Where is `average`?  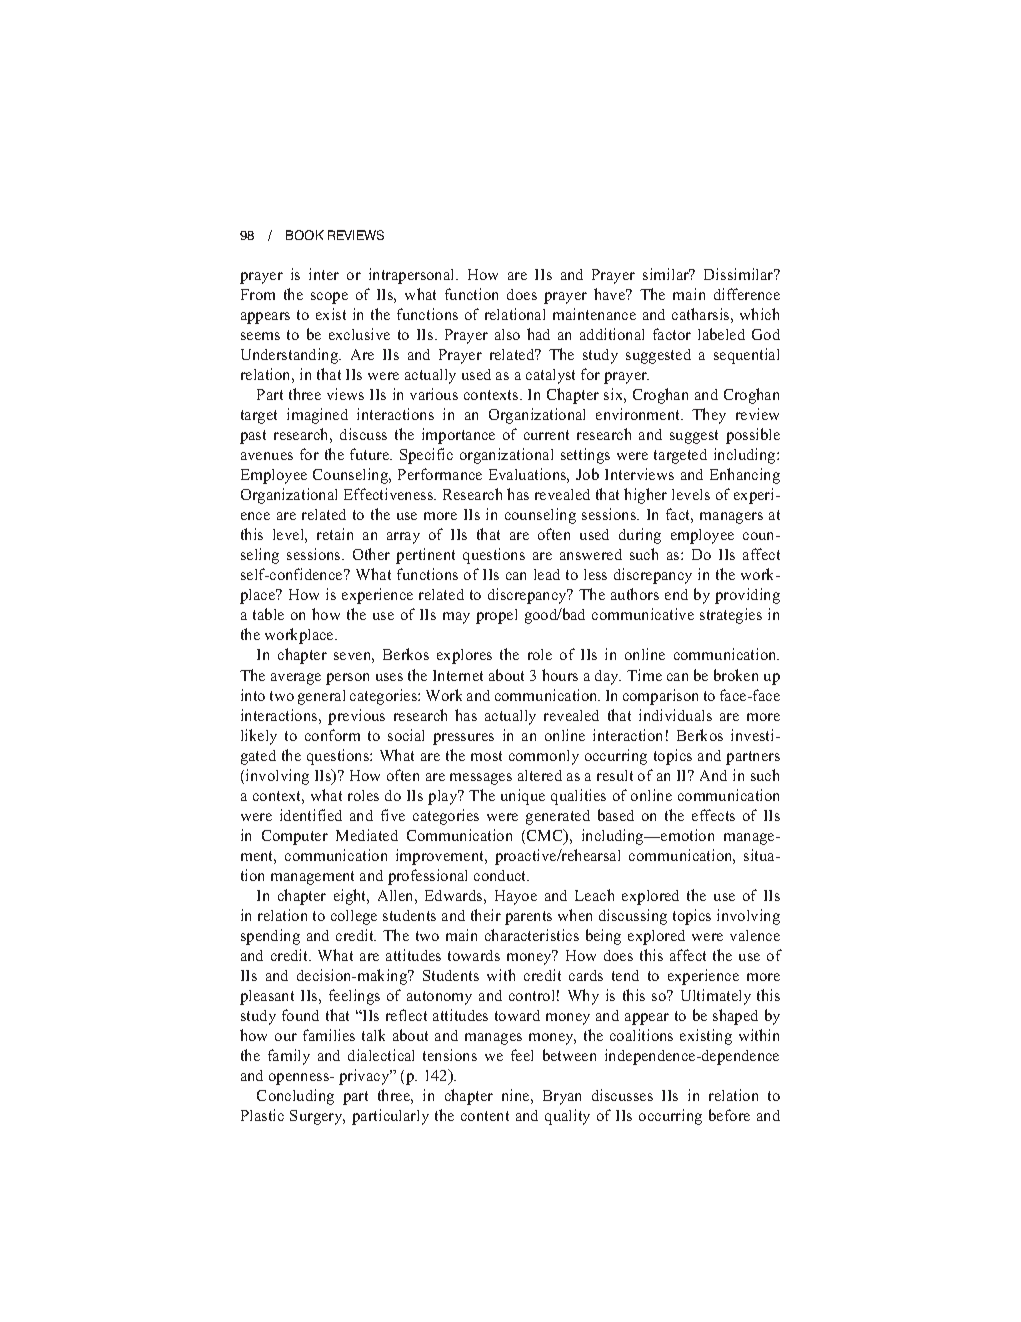 average is located at coordinates (296, 679).
